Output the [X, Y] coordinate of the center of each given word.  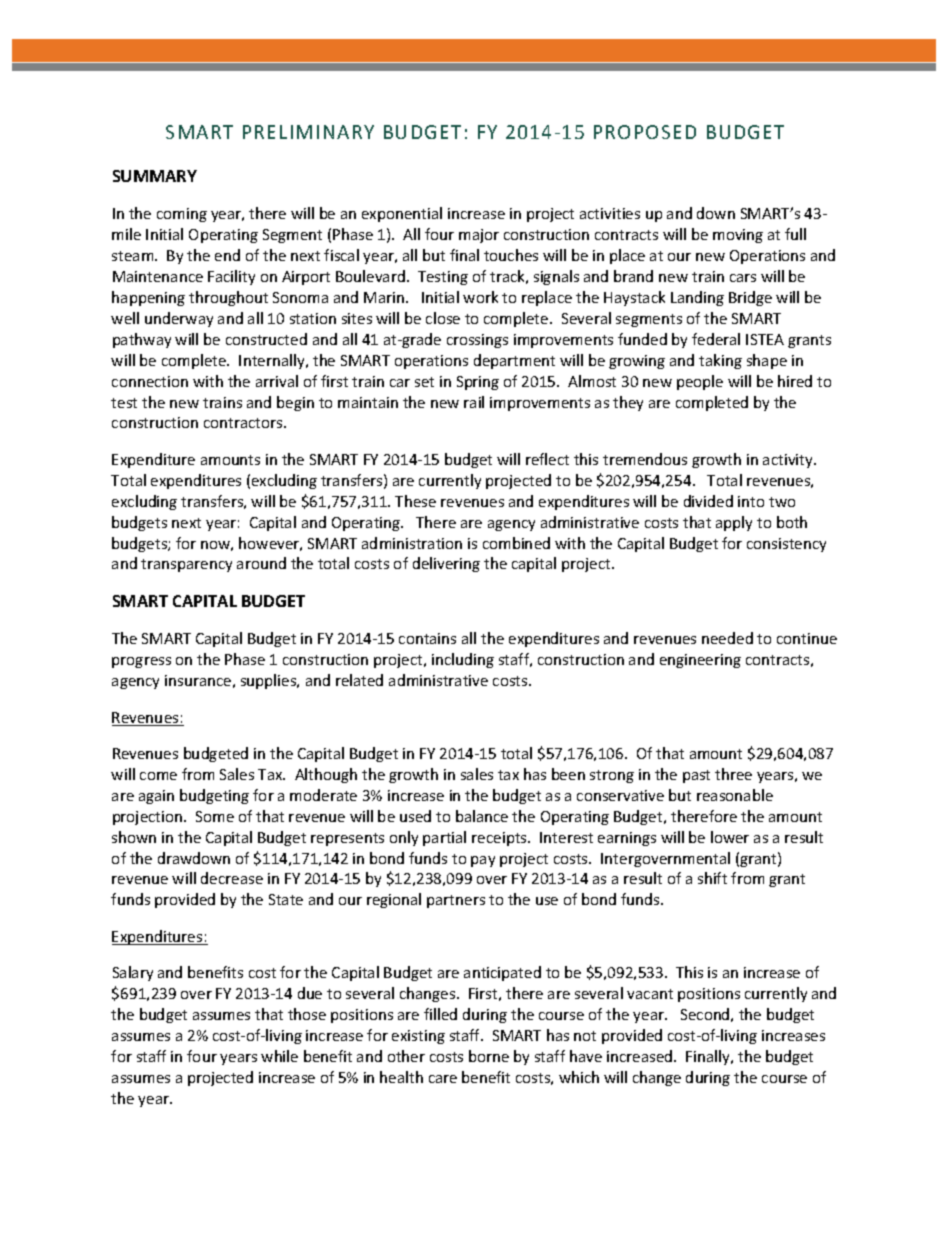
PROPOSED [645, 132]
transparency [186, 565]
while [279, 1056]
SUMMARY [155, 176]
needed [727, 638]
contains [427, 638]
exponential [402, 214]
